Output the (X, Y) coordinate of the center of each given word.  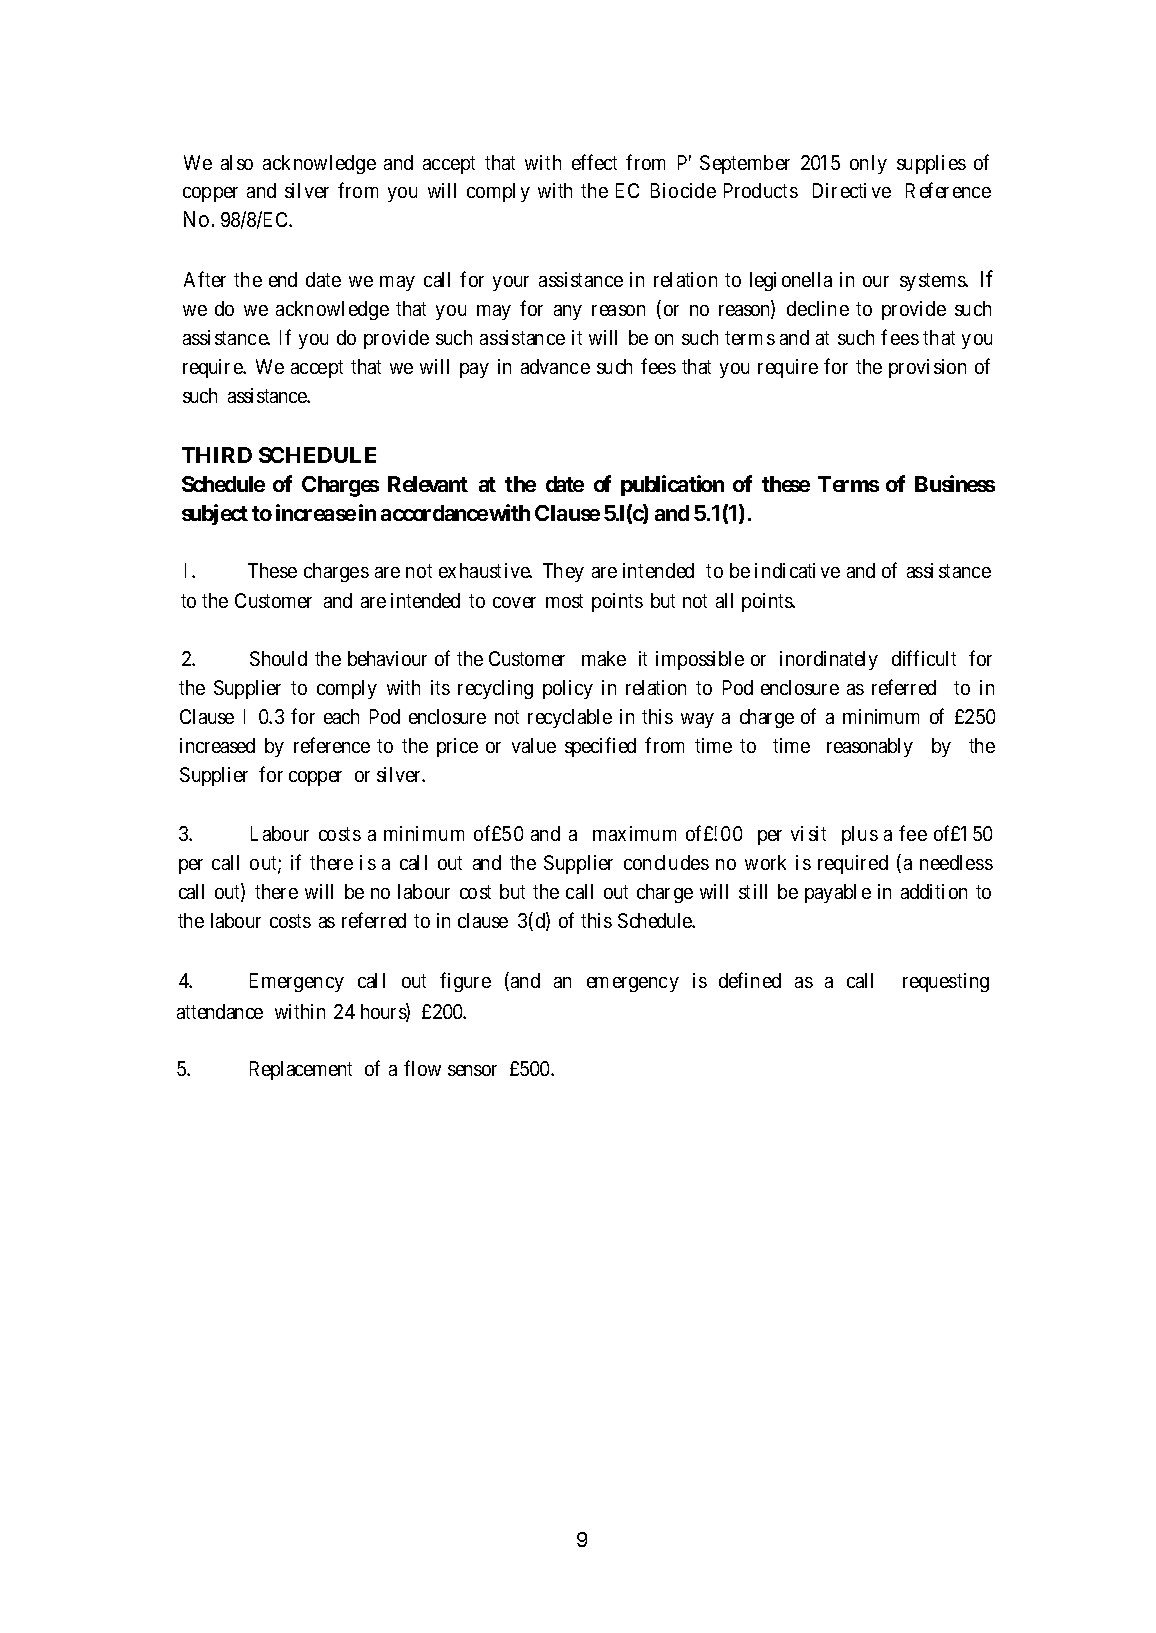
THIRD (217, 455)
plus (860, 835)
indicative (797, 570)
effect (594, 162)
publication (672, 485)
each (341, 716)
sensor (472, 1070)
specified (600, 747)
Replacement (301, 1070)
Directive (852, 190)
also (237, 162)
